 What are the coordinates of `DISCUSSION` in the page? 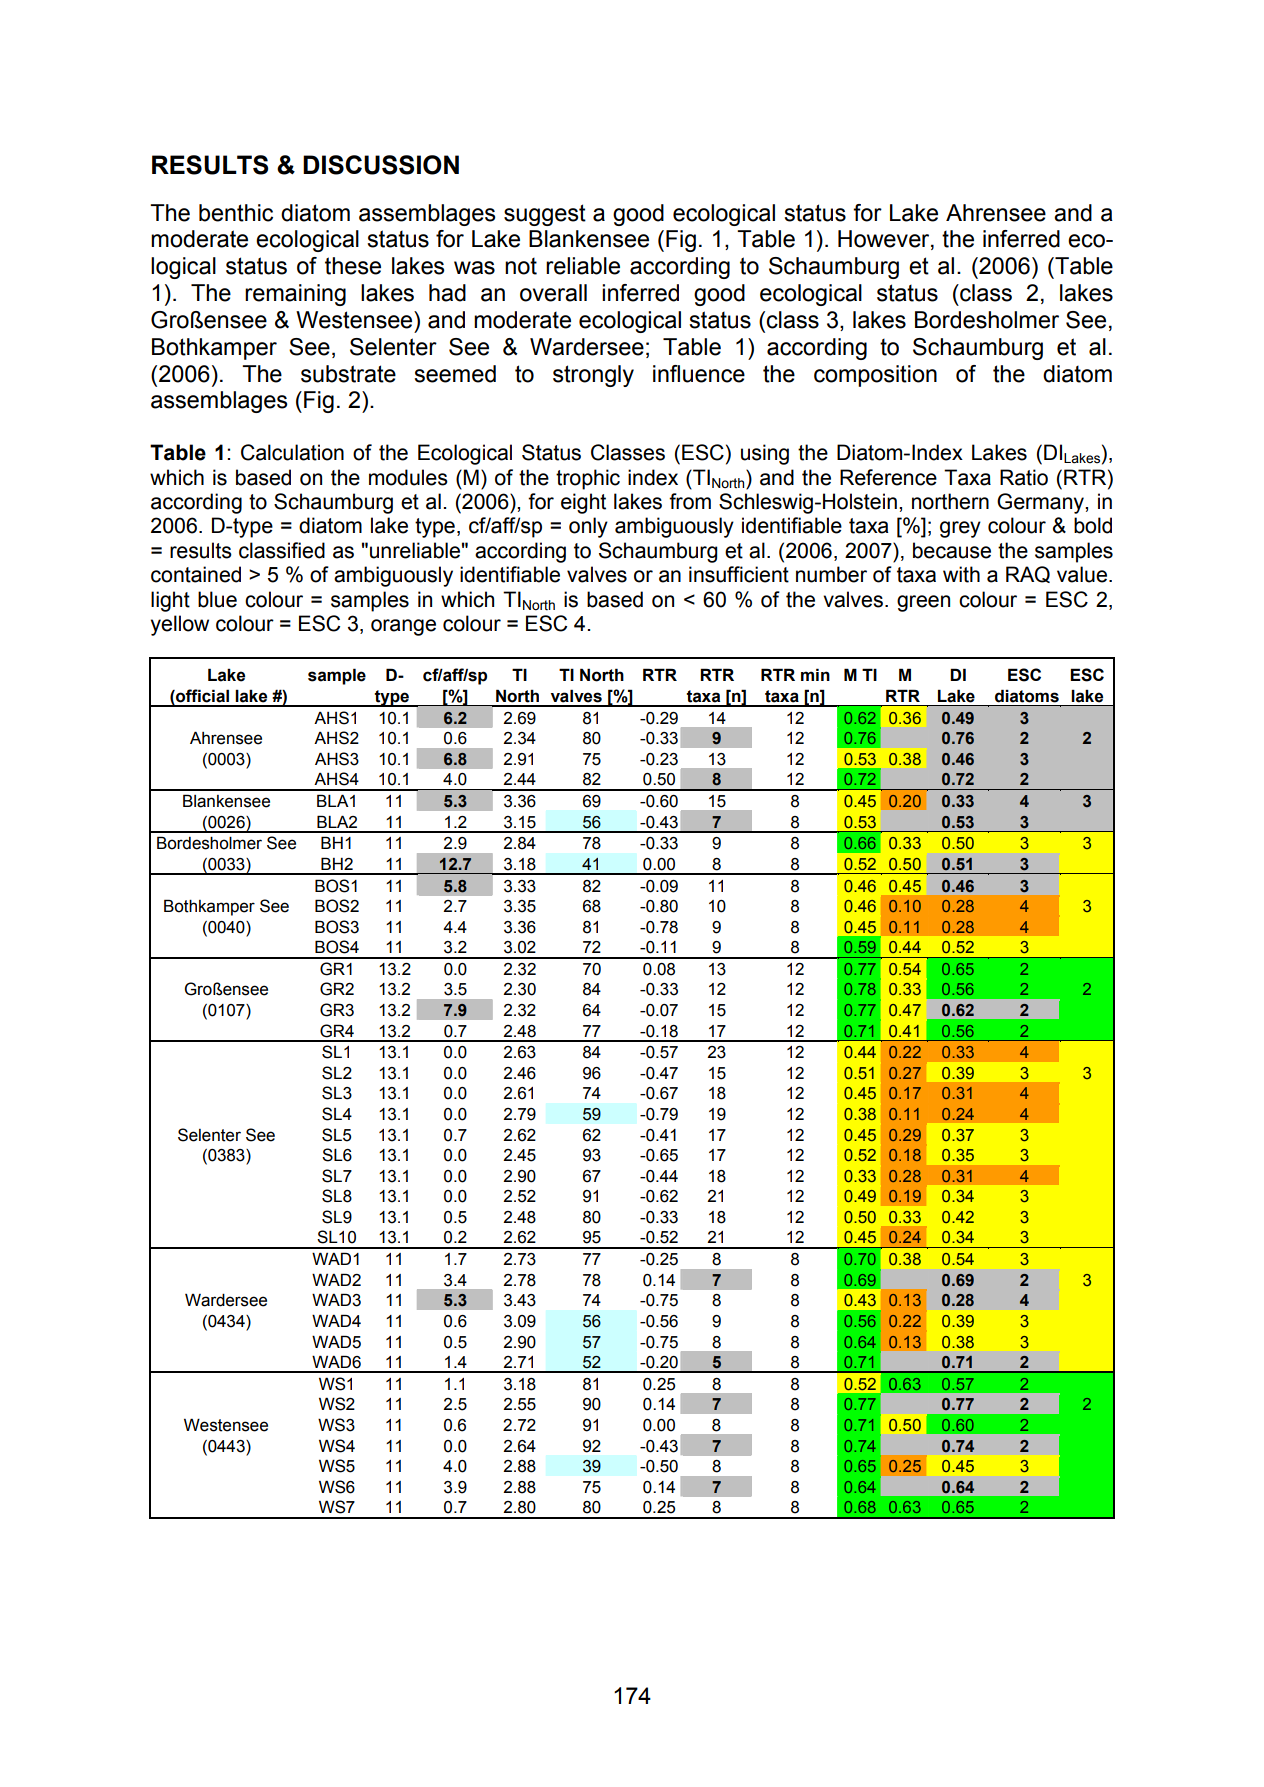 It's located at (381, 165).
